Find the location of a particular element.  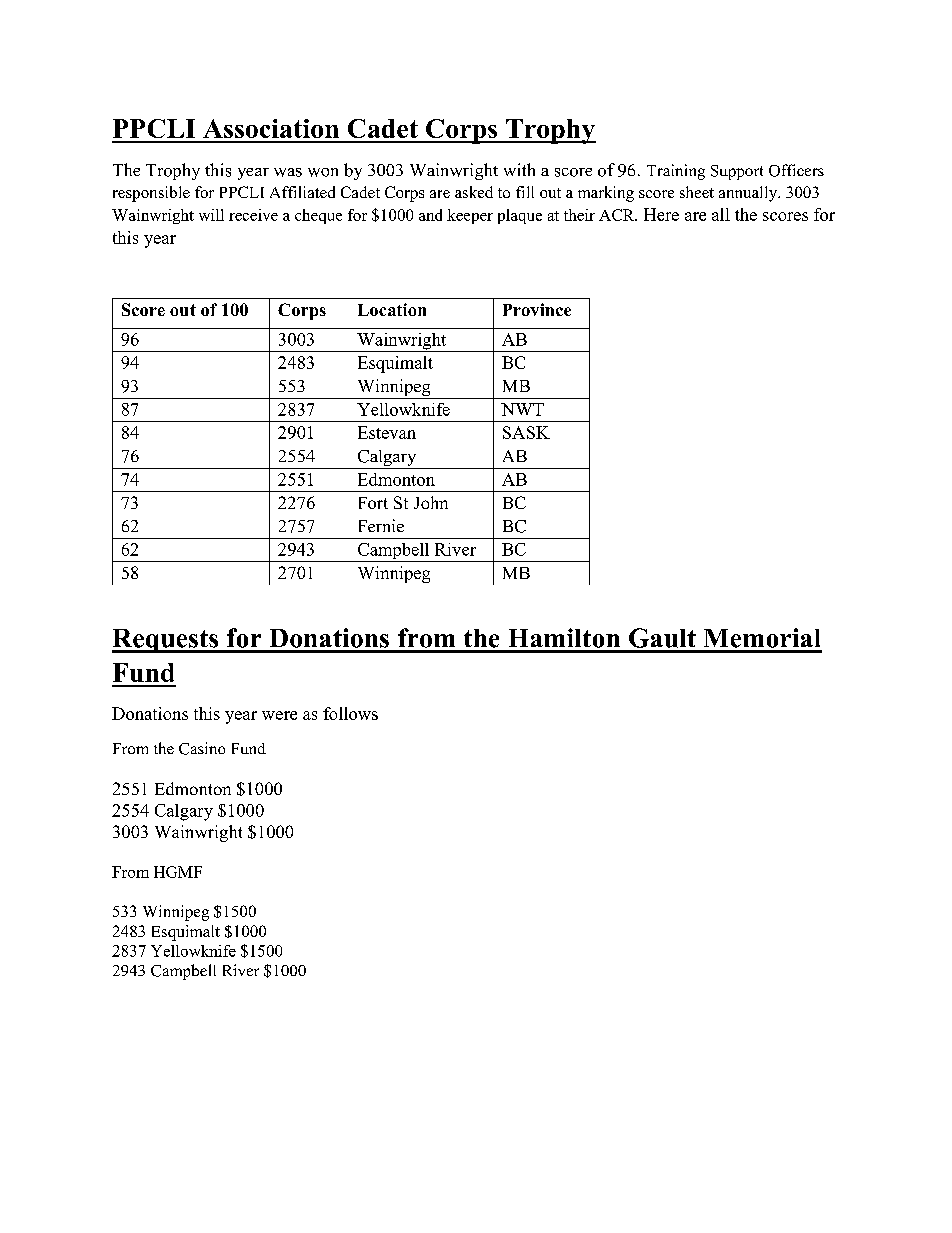

Fort is located at coordinates (373, 503).
